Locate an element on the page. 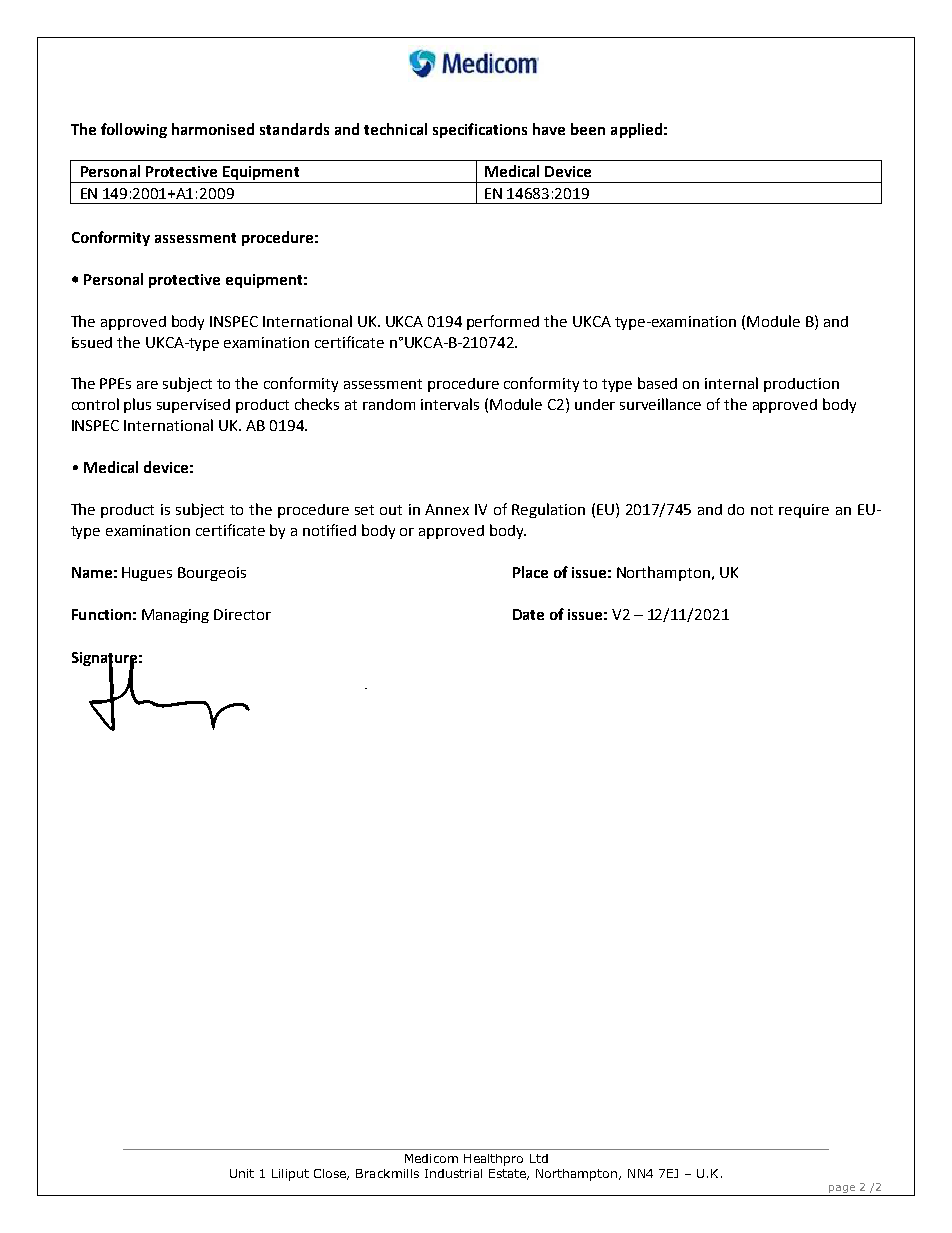  specifications is located at coordinates (480, 130).
